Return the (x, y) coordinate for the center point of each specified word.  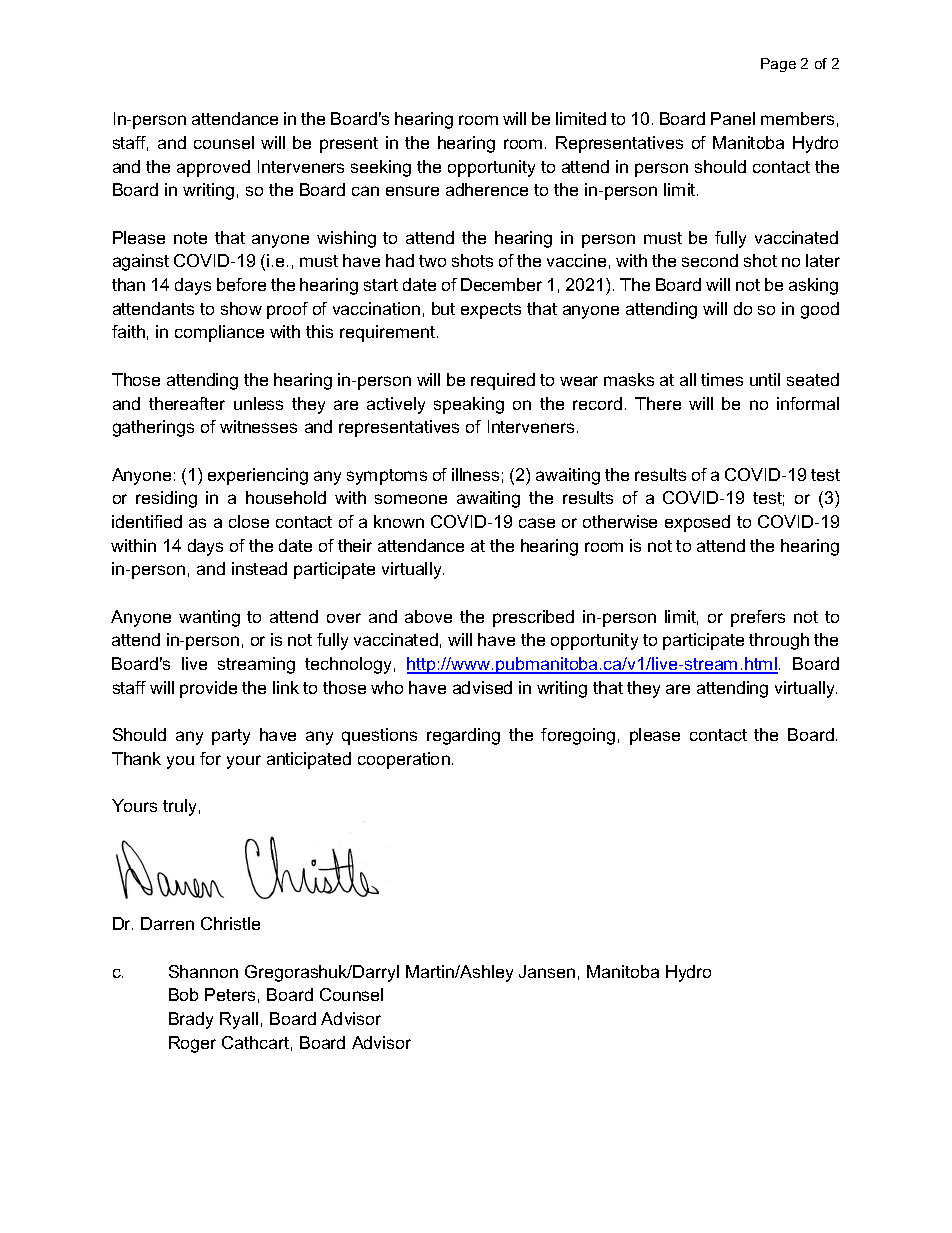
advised (482, 687)
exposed (697, 523)
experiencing (258, 476)
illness (475, 474)
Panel (733, 118)
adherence (487, 189)
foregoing (578, 736)
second (710, 260)
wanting (209, 618)
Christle (230, 923)
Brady (191, 1020)
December (501, 284)
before (241, 284)
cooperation (404, 760)
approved (213, 168)
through (779, 641)
